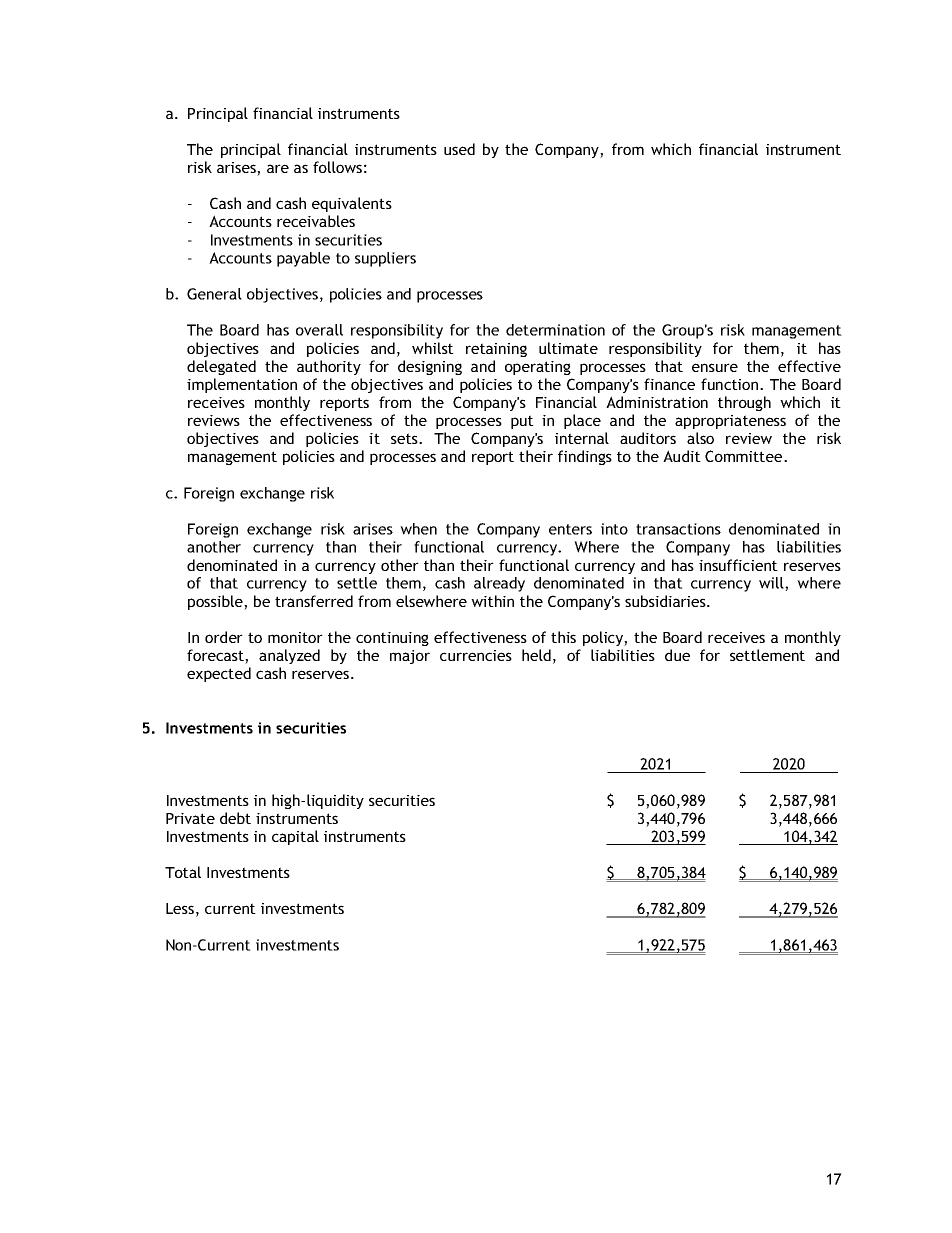 The width and height of the page is (952, 1233). What do you see at coordinates (278, 168) in the page?
I see `are` at bounding box center [278, 168].
